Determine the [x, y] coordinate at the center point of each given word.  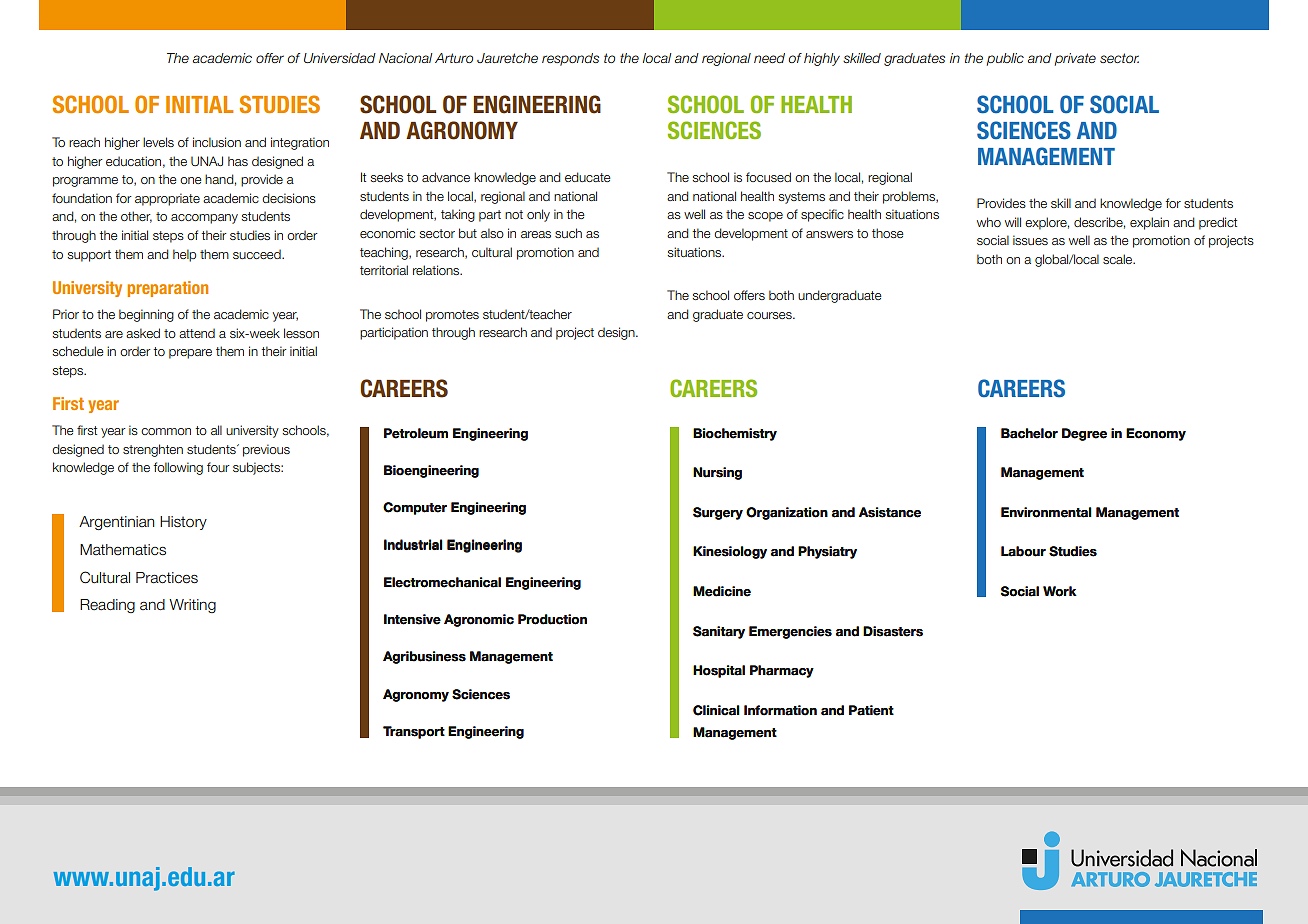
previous [266, 450]
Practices [167, 578]
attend [197, 333]
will [1013, 222]
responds [570, 59]
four [218, 467]
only [538, 215]
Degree [1084, 434]
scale [1119, 259]
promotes [452, 316]
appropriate [167, 199]
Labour [1023, 551]
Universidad [340, 58]
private [1075, 59]
